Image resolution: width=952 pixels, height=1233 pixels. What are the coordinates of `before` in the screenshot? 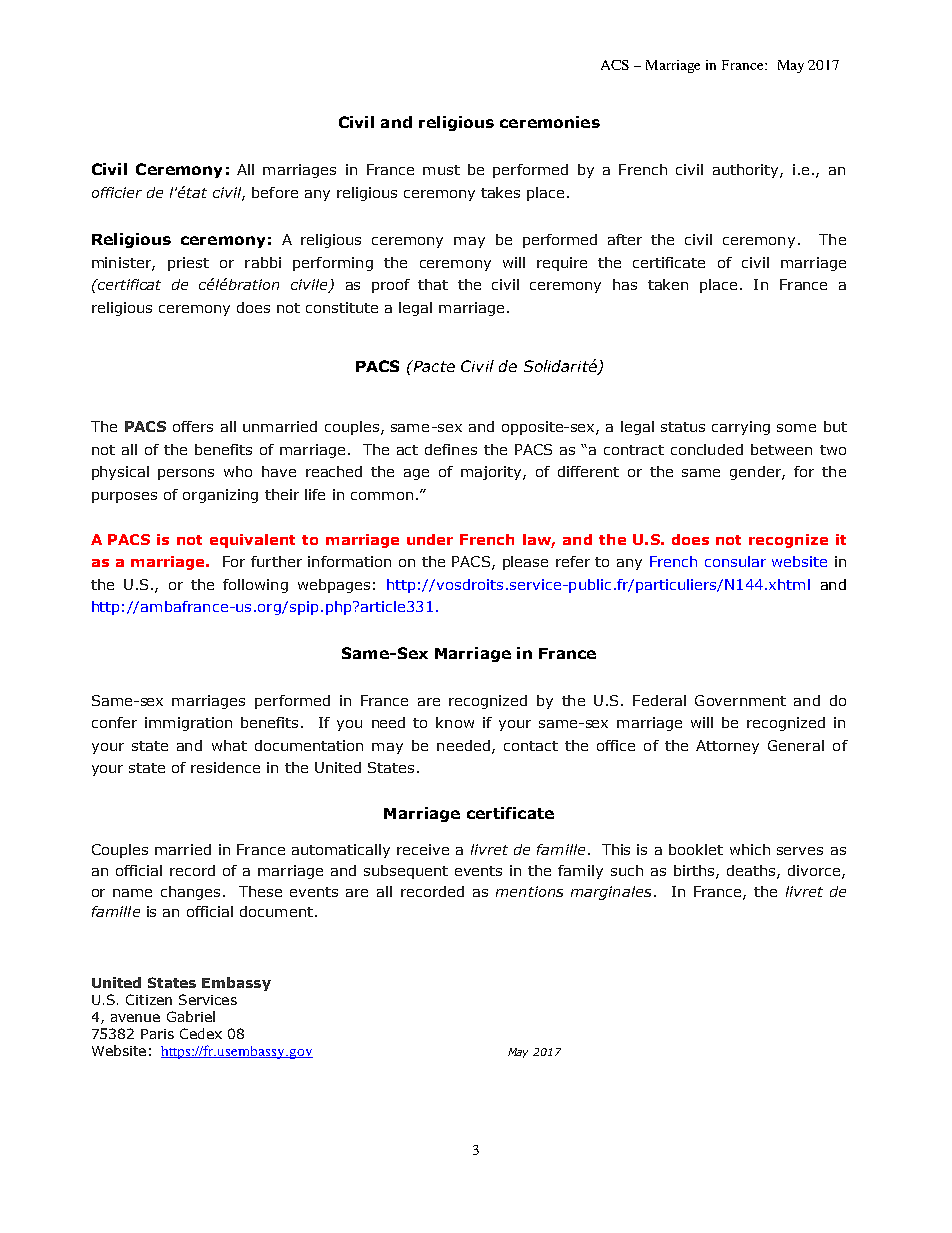 It's located at (275, 192).
